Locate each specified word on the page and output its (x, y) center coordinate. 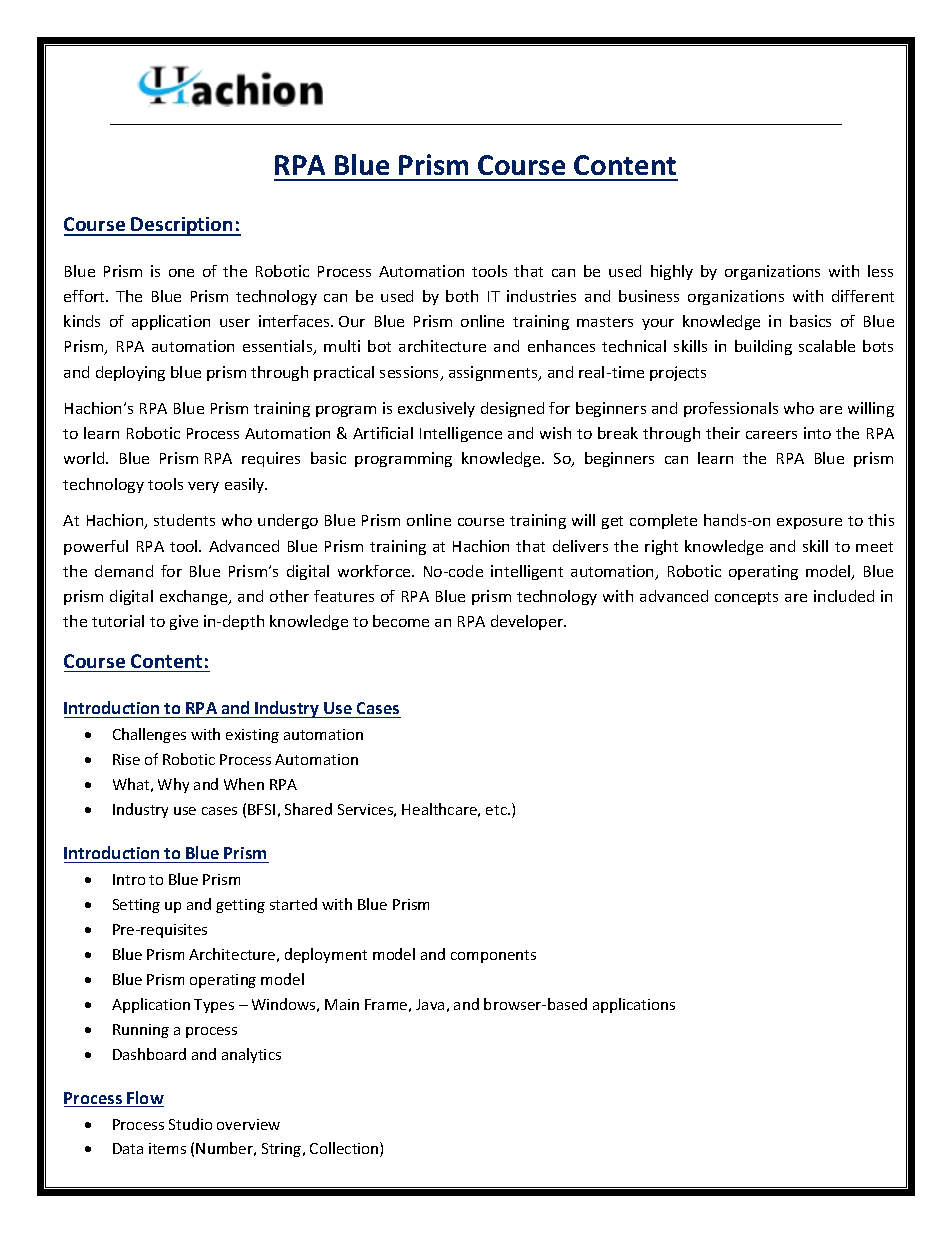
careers (771, 435)
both (462, 296)
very (203, 487)
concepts (746, 598)
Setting (136, 906)
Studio (190, 1124)
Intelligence (461, 434)
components (493, 956)
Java (430, 1004)
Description (182, 226)
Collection (345, 1149)
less (880, 271)
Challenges (149, 735)
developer (528, 622)
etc (497, 810)
